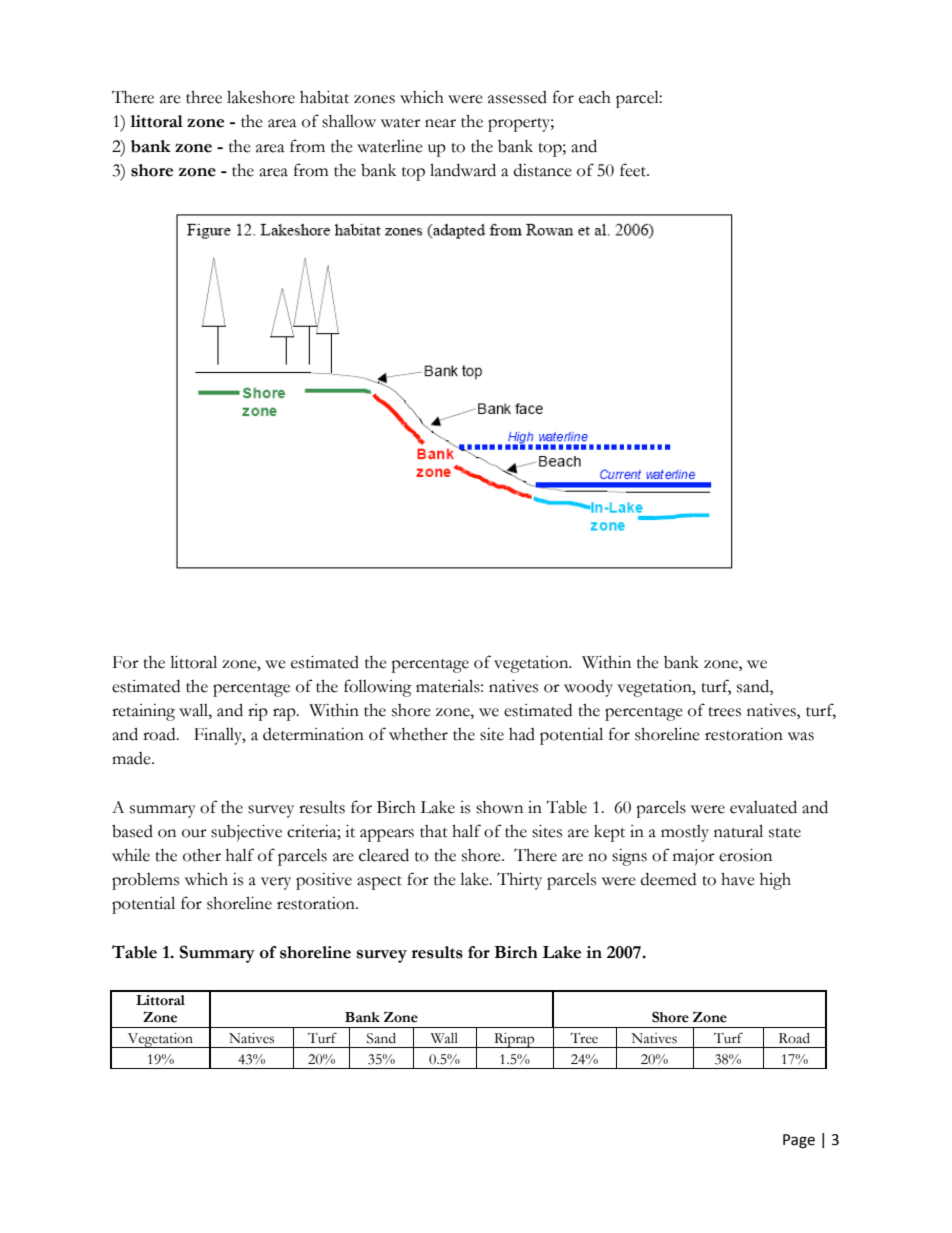 Image resolution: width=952 pixels, height=1233 pixels. Describe the element at coordinates (204, 97) in the document. I see `three` at that location.
